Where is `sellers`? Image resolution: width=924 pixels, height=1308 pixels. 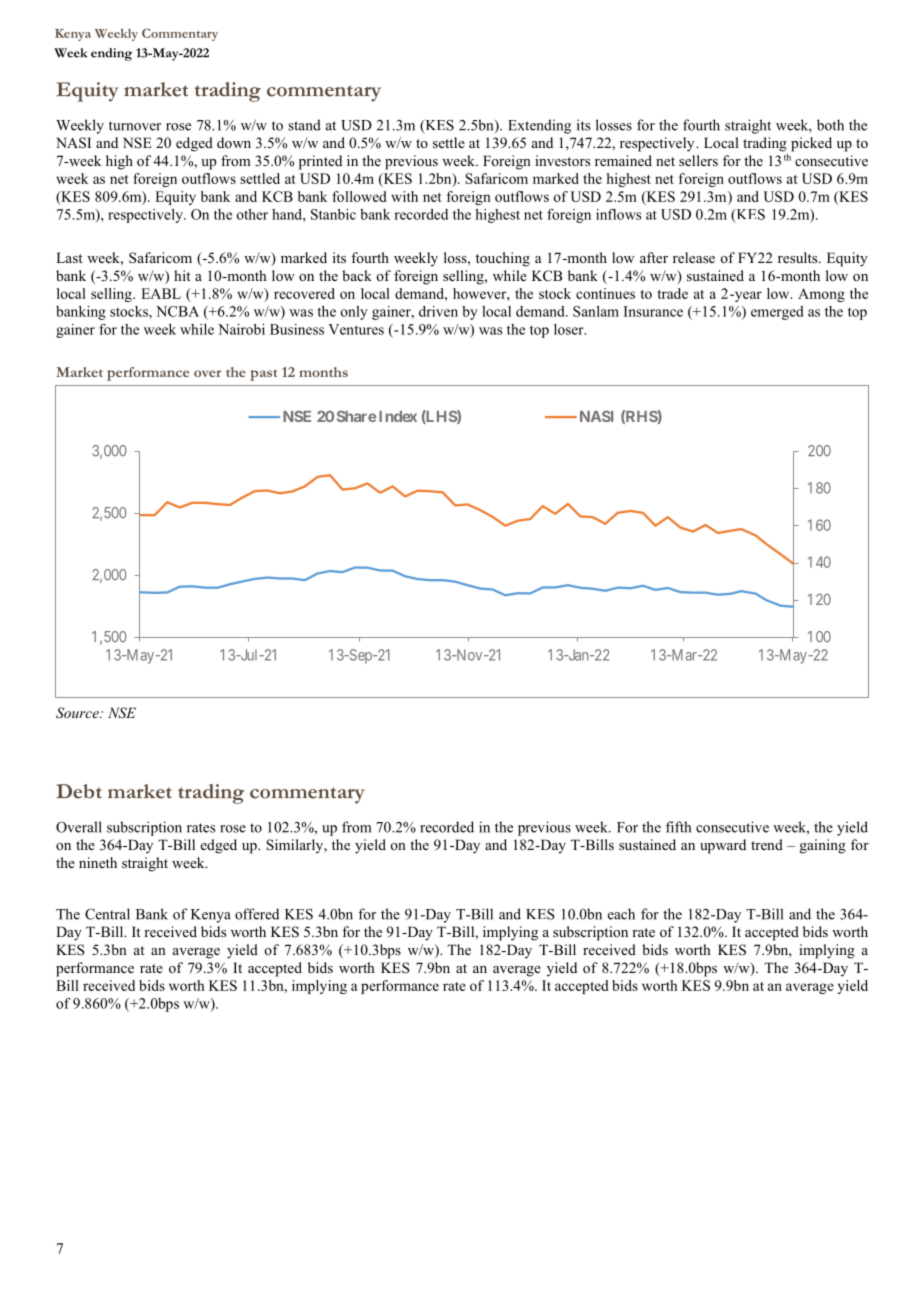
sellers is located at coordinates (698, 160).
